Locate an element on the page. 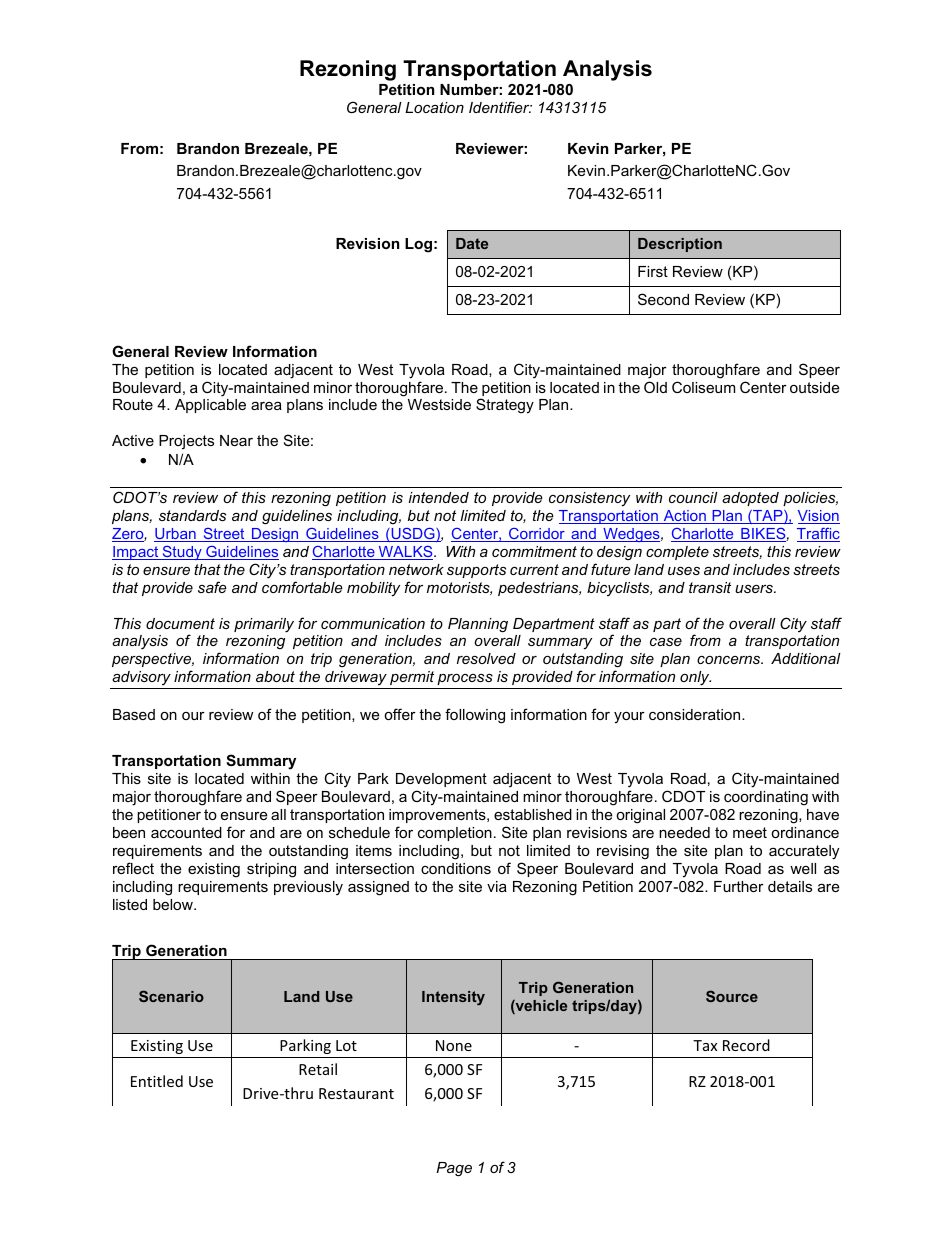 This image has width=952, height=1233. Location is located at coordinates (434, 107).
